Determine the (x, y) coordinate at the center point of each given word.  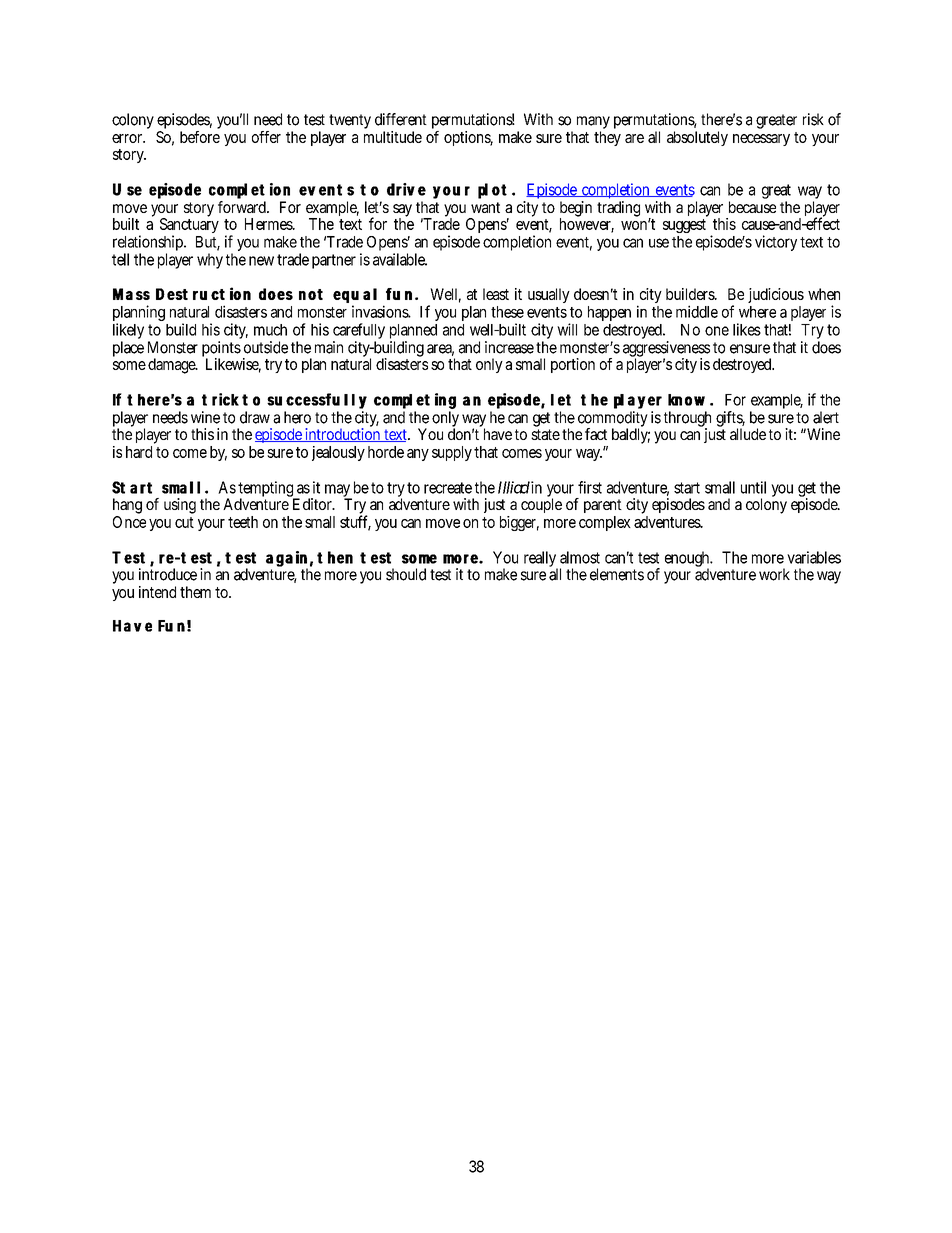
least (496, 294)
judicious (776, 295)
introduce (168, 573)
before (200, 137)
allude (748, 434)
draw (255, 417)
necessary (761, 140)
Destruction (203, 293)
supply (453, 453)
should (406, 574)
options (468, 138)
